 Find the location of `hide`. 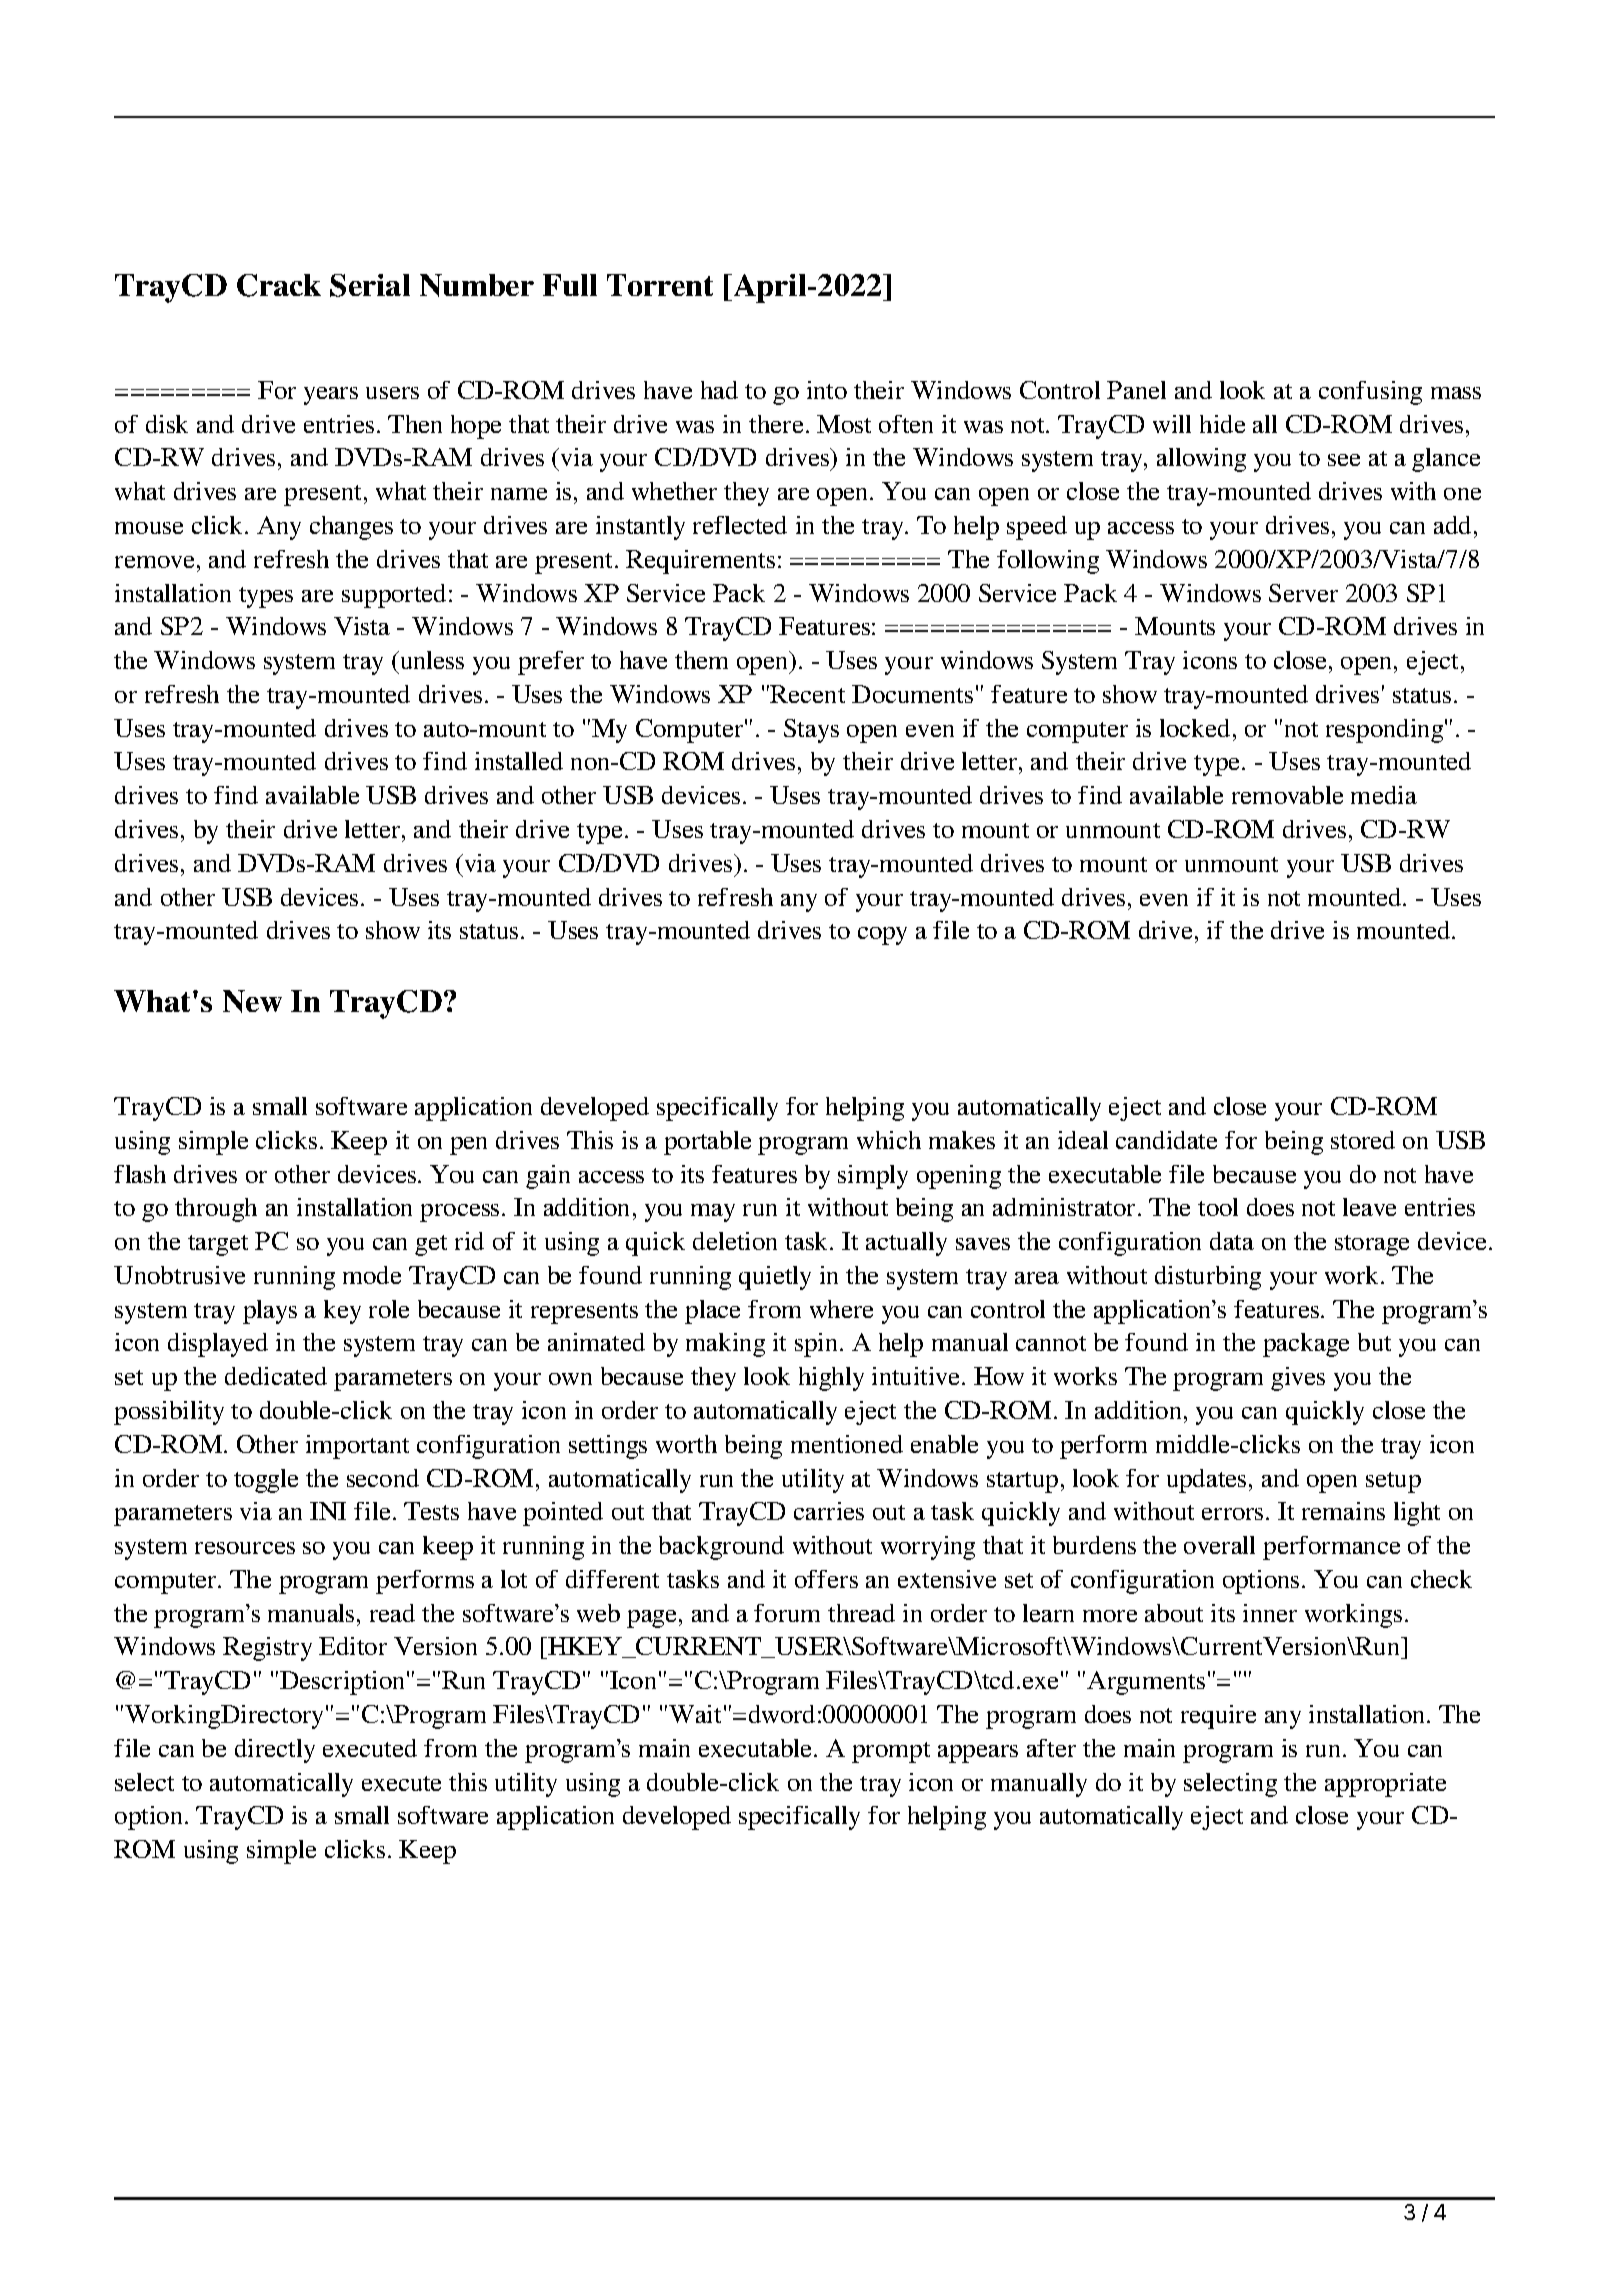

hide is located at coordinates (1222, 424).
